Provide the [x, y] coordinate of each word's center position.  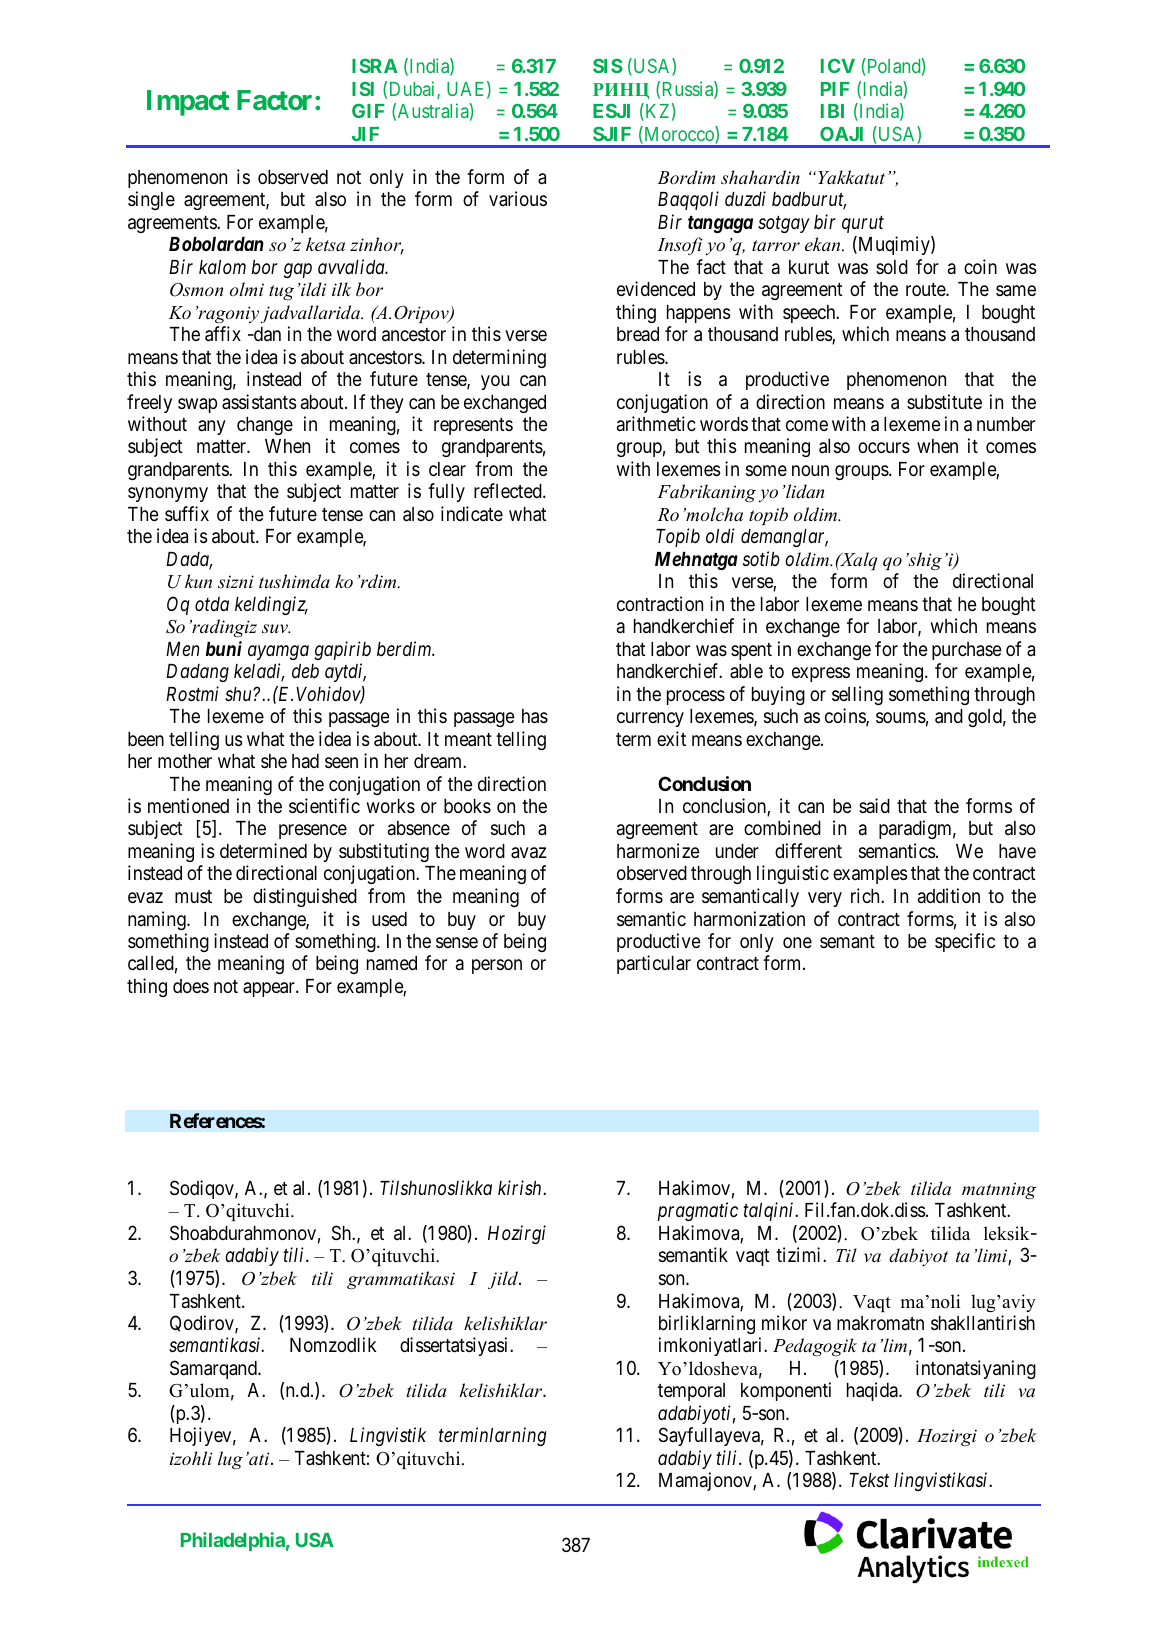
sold [892, 267]
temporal [691, 1392]
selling [857, 695]
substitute [944, 401]
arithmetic [656, 423]
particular [654, 964]
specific [965, 942]
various [518, 198]
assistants [259, 401]
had [305, 761]
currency [650, 719]
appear [270, 989]
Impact [188, 103]
